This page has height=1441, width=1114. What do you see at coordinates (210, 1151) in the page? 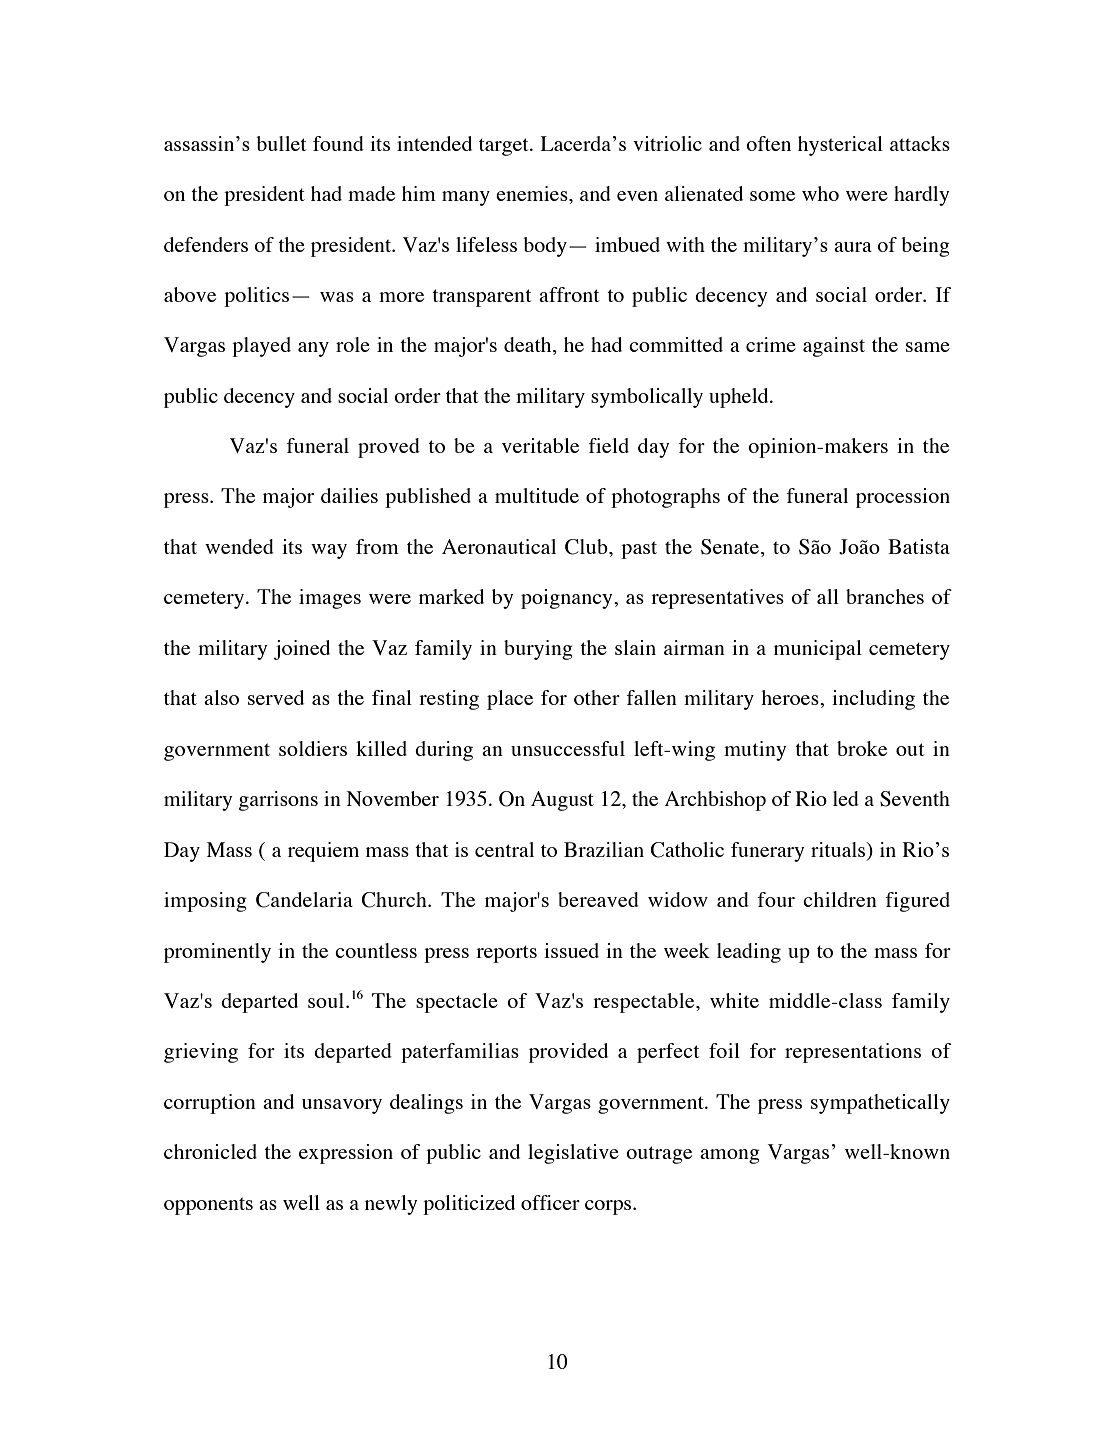
I see `chronicled` at bounding box center [210, 1151].
